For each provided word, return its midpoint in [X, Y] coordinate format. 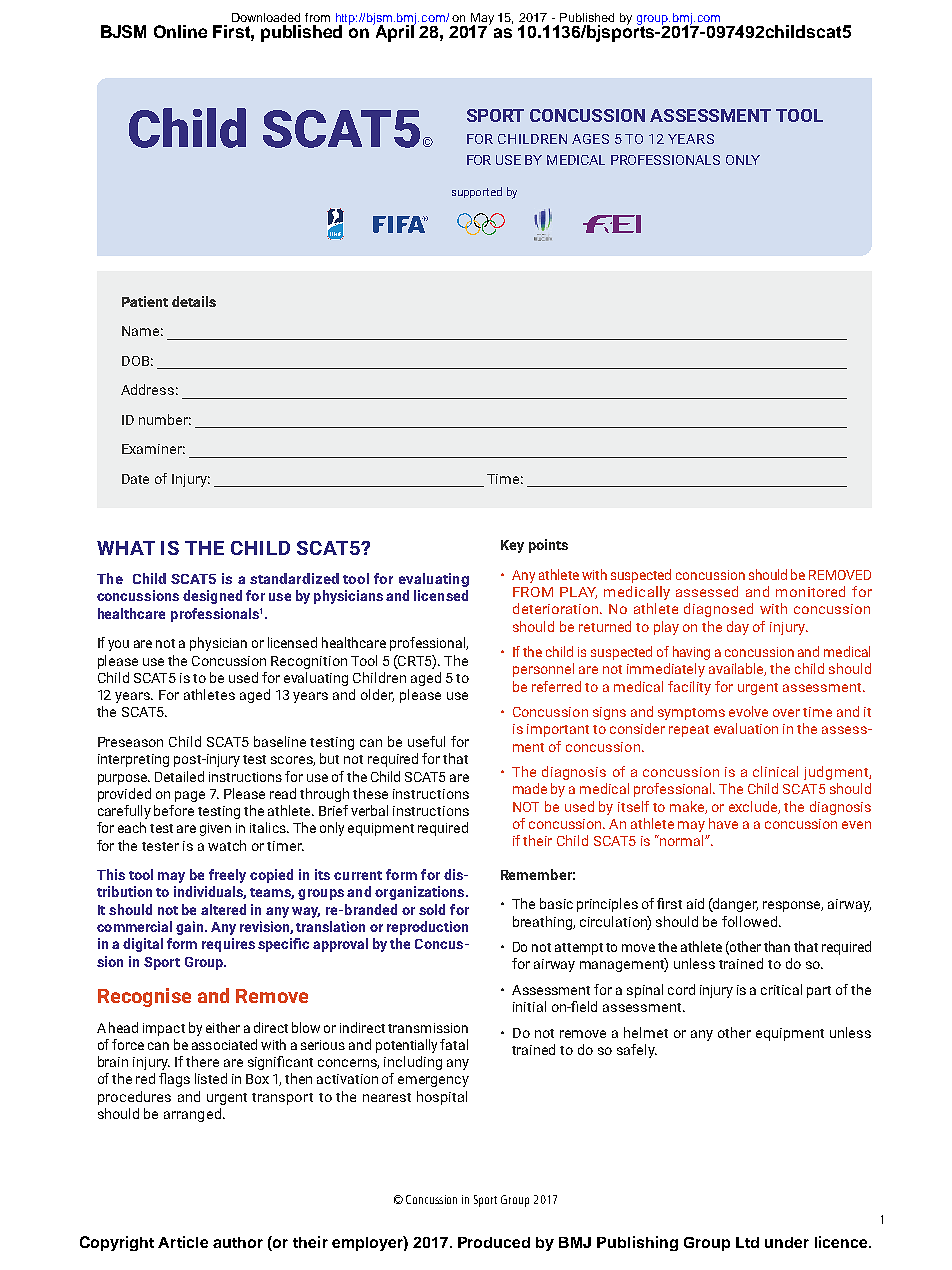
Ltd [747, 1242]
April [394, 32]
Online [180, 31]
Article [183, 1242]
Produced [494, 1242]
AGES [590, 139]
